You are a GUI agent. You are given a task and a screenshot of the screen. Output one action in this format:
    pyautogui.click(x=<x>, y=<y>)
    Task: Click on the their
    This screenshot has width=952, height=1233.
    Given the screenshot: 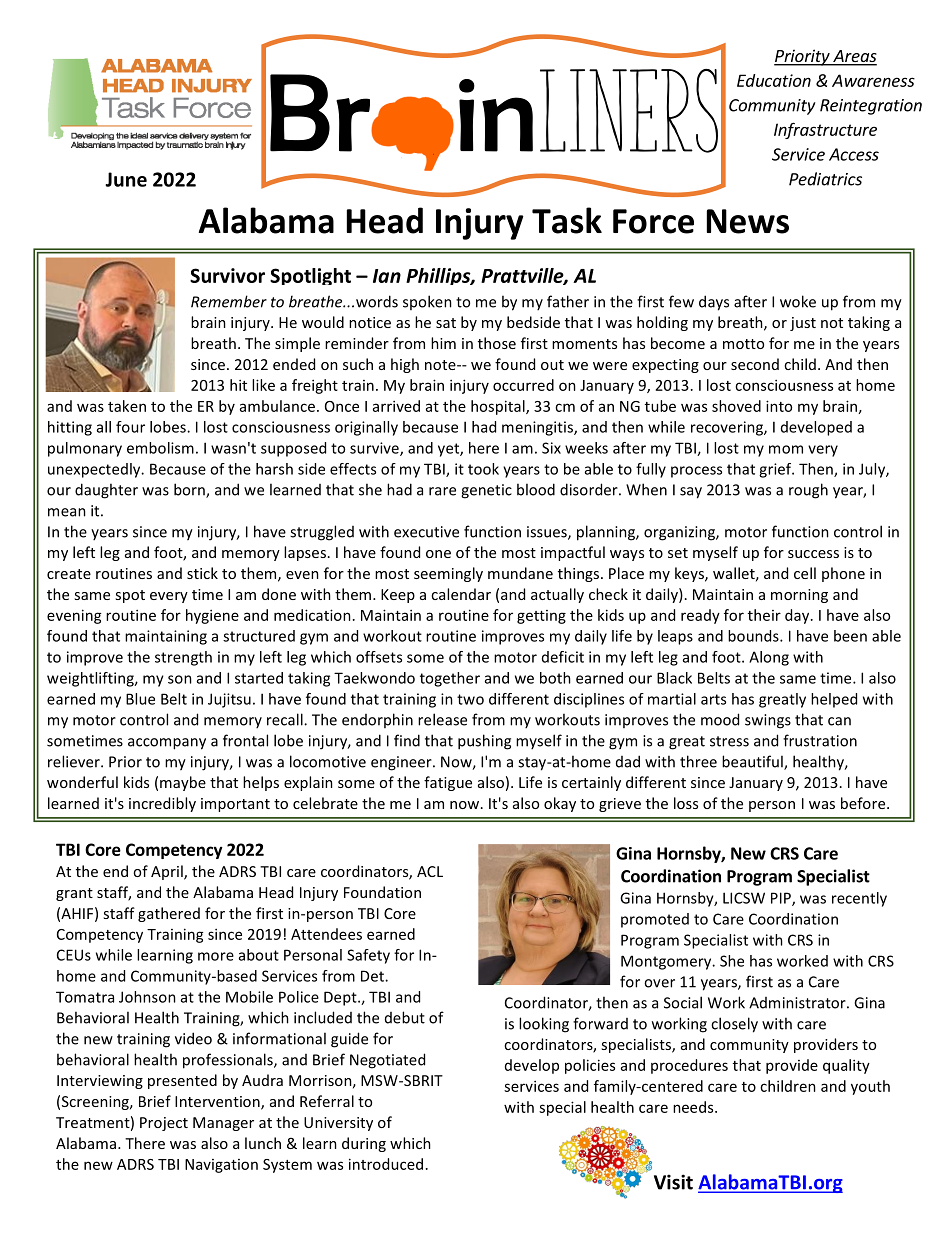 What is the action you would take?
    pyautogui.click(x=764, y=615)
